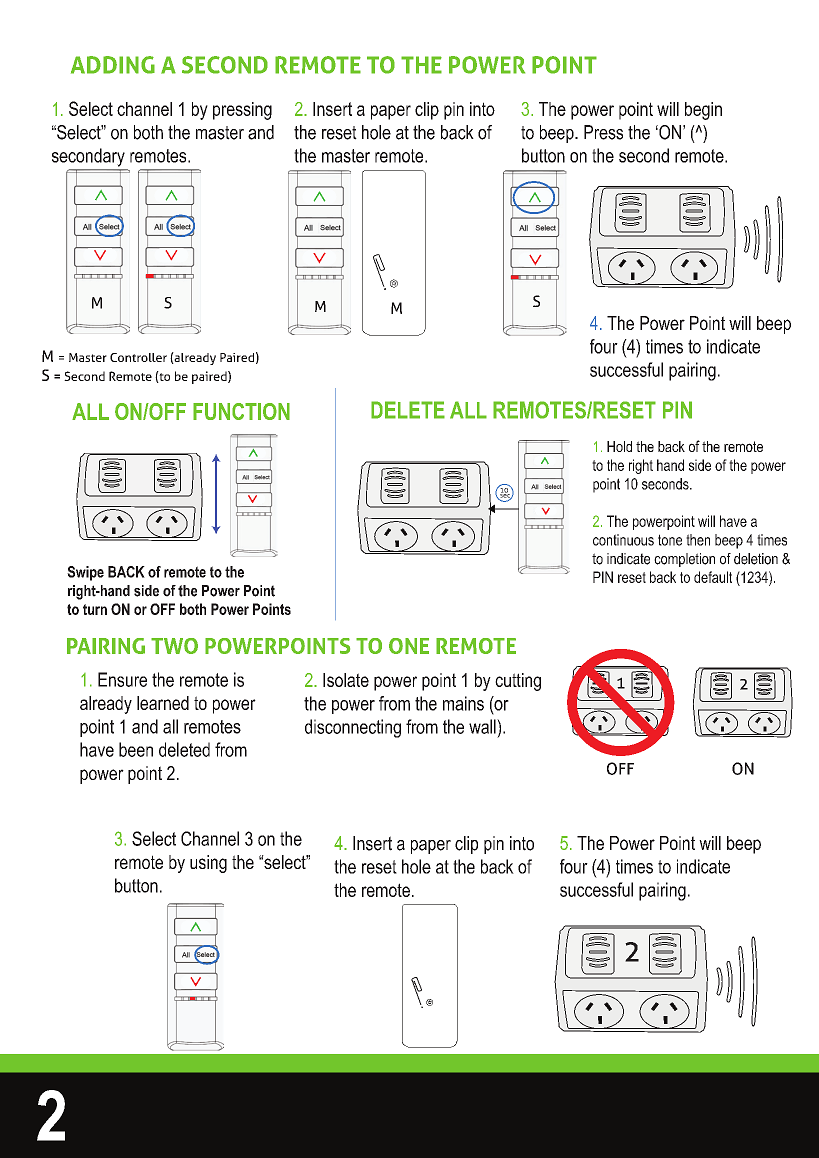 This document has height=1158, width=819. I want to click on continuous, so click(623, 540).
